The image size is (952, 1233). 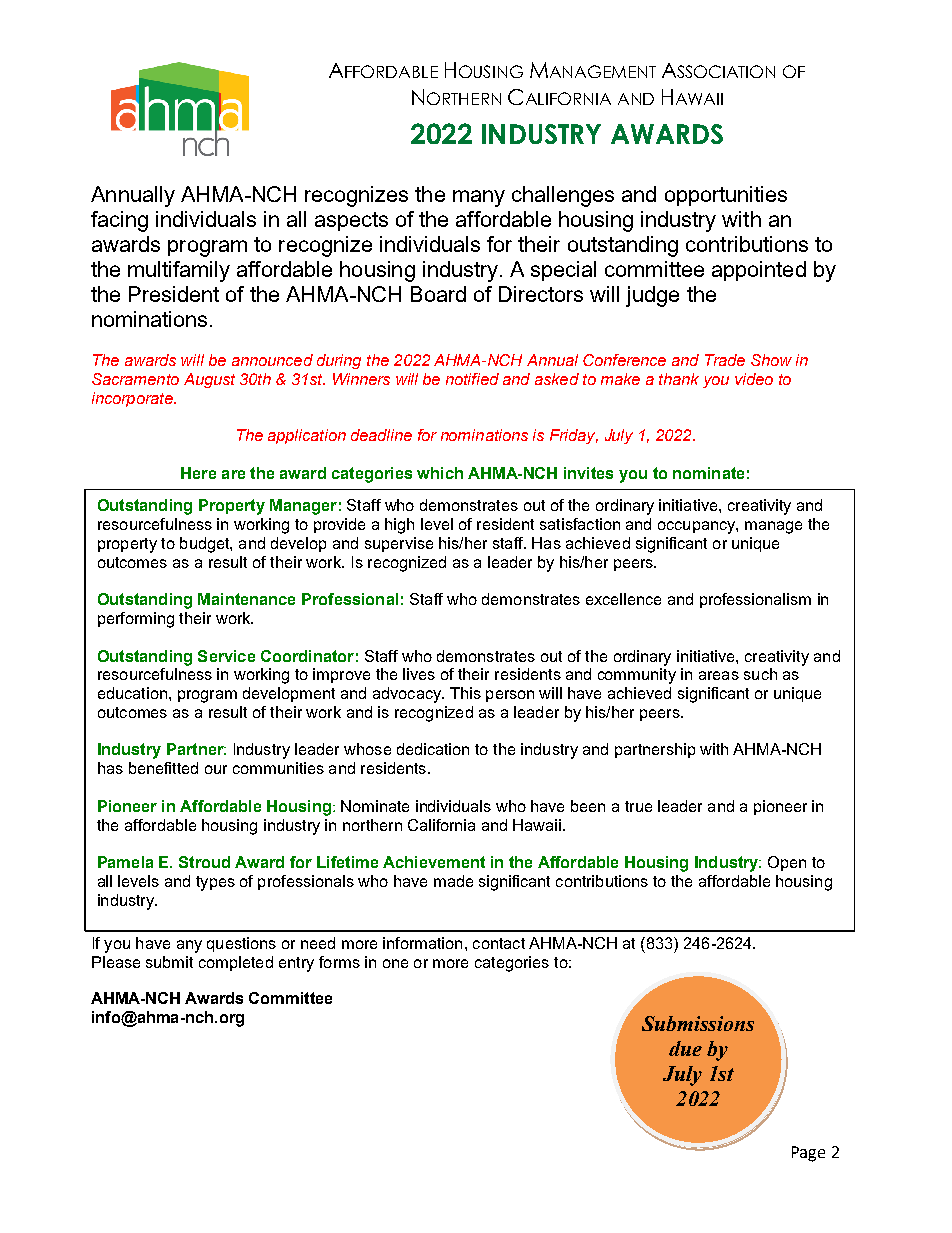 What do you see at coordinates (719, 675) in the page?
I see `areas` at bounding box center [719, 675].
